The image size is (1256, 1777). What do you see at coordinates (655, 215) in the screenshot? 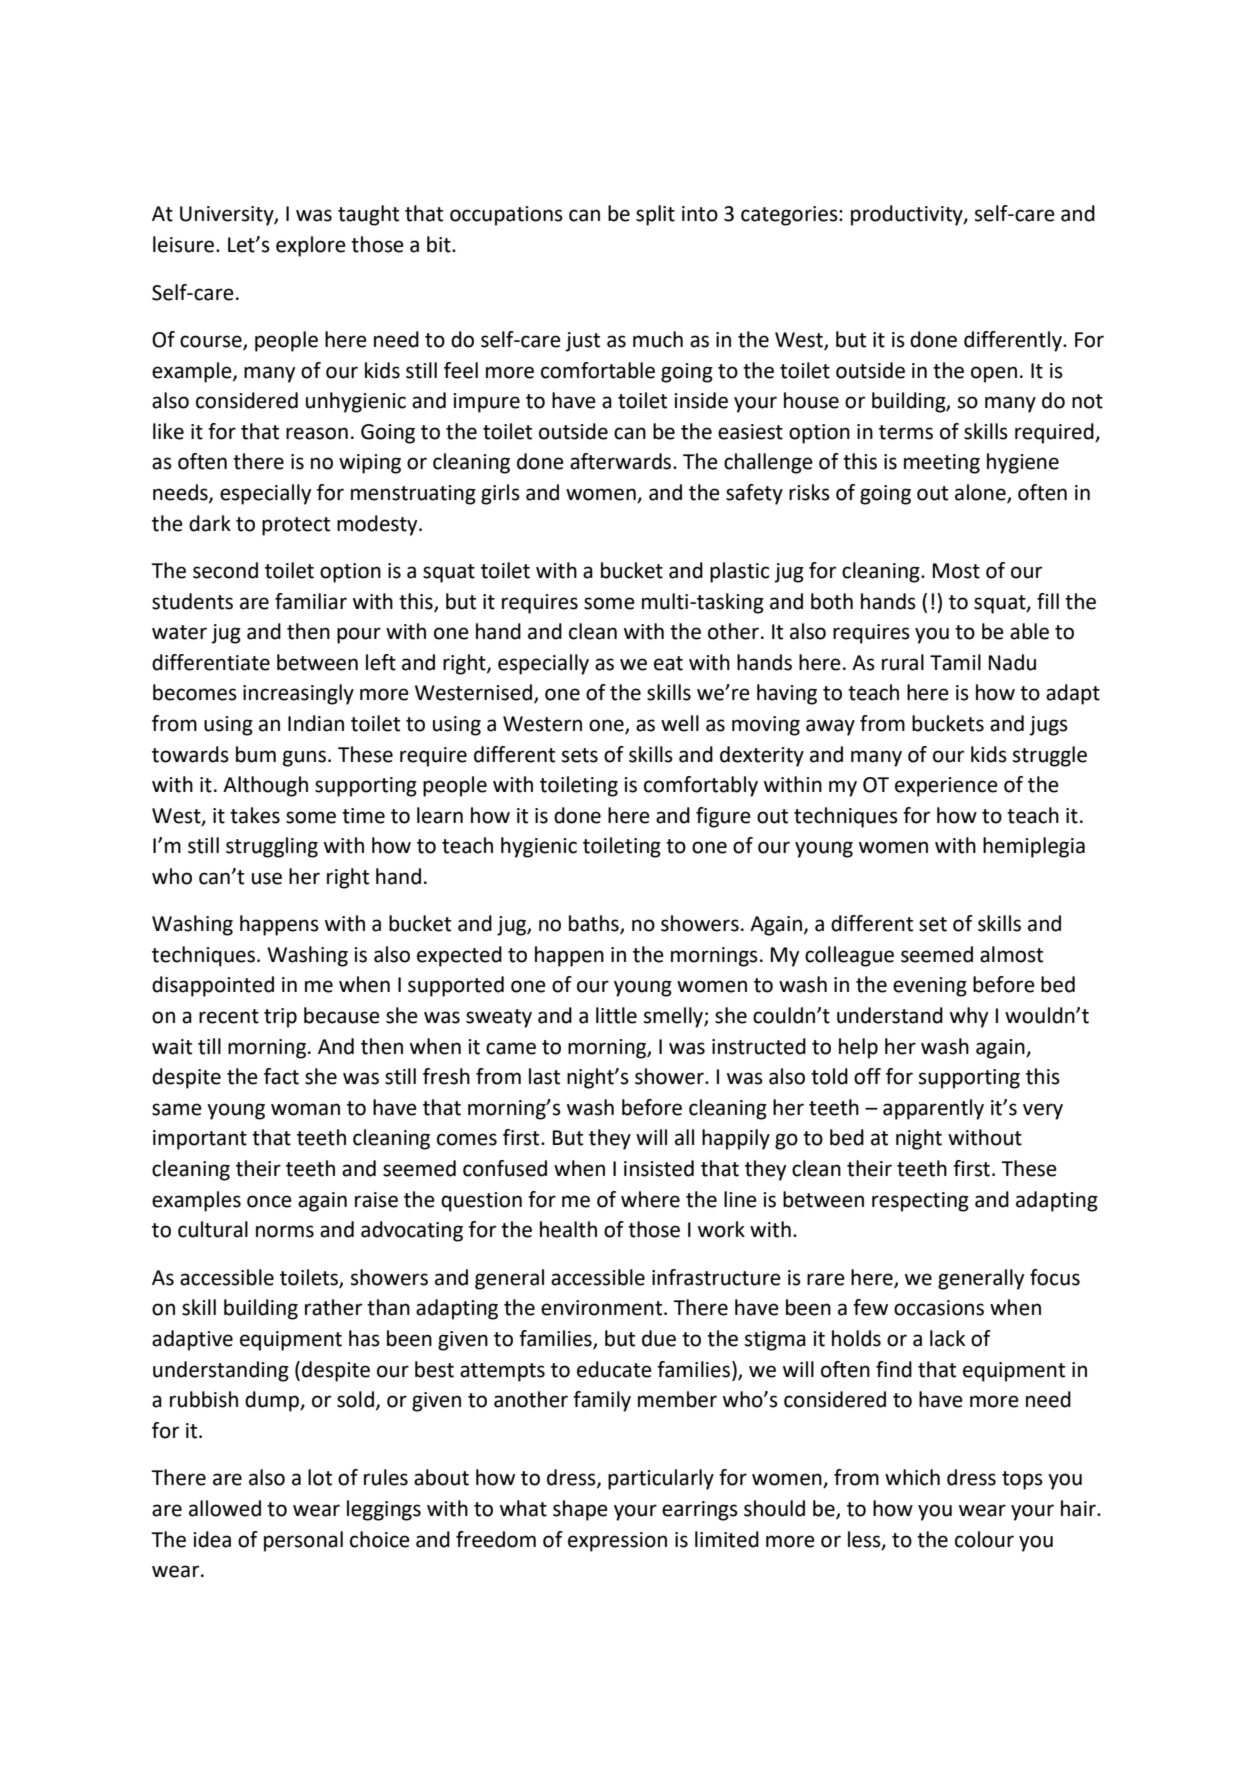
I see `split` at bounding box center [655, 215].
